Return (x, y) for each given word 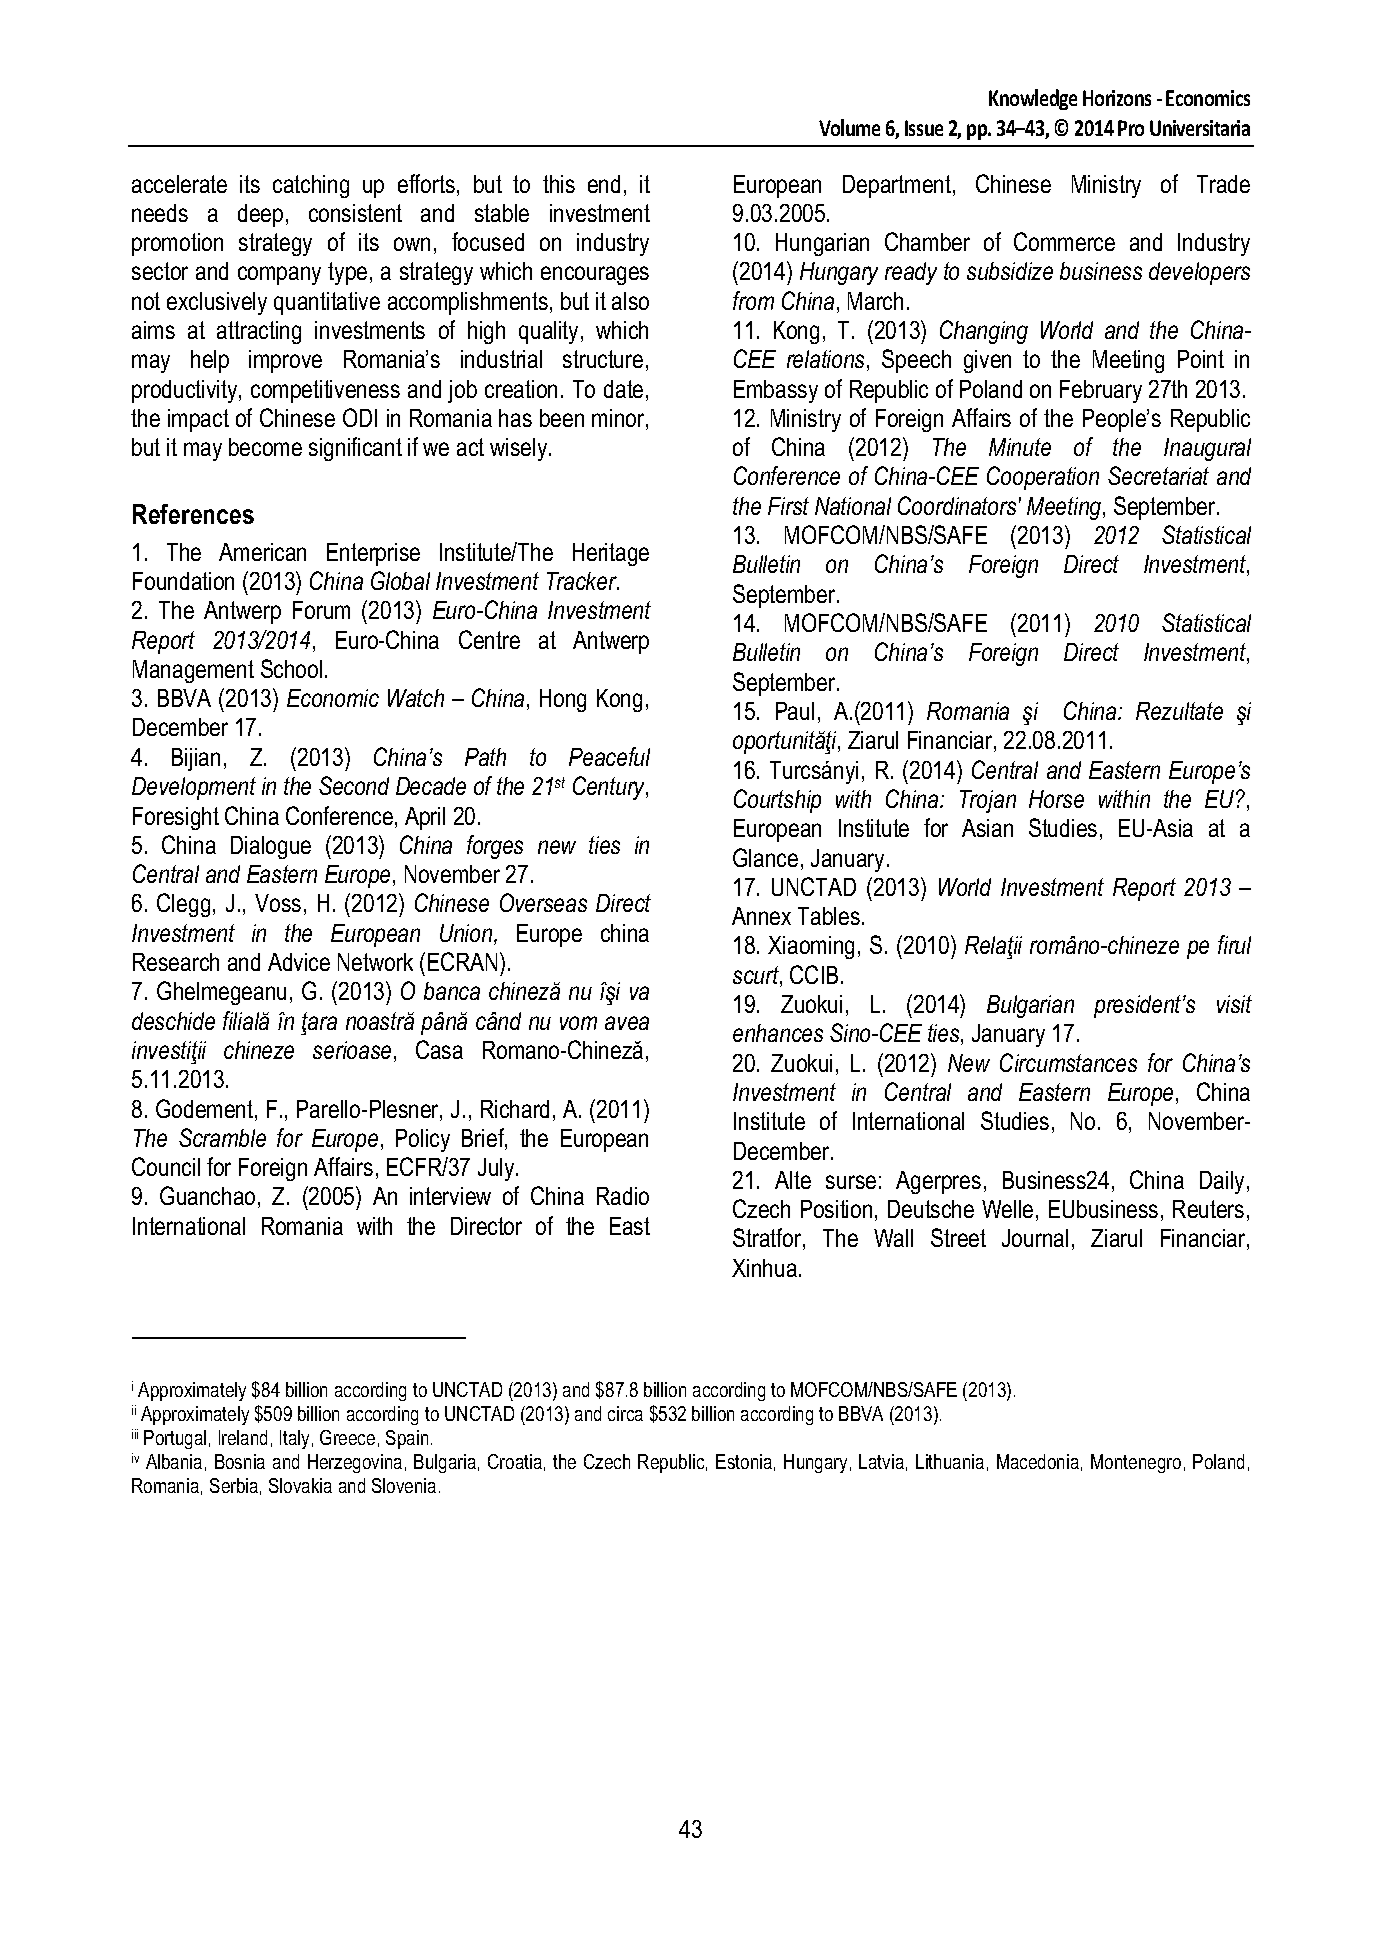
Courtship (777, 801)
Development (194, 788)
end (604, 184)
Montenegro (1136, 1463)
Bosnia (240, 1461)
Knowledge (1033, 99)
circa (625, 1413)
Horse (1056, 799)
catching (311, 186)
